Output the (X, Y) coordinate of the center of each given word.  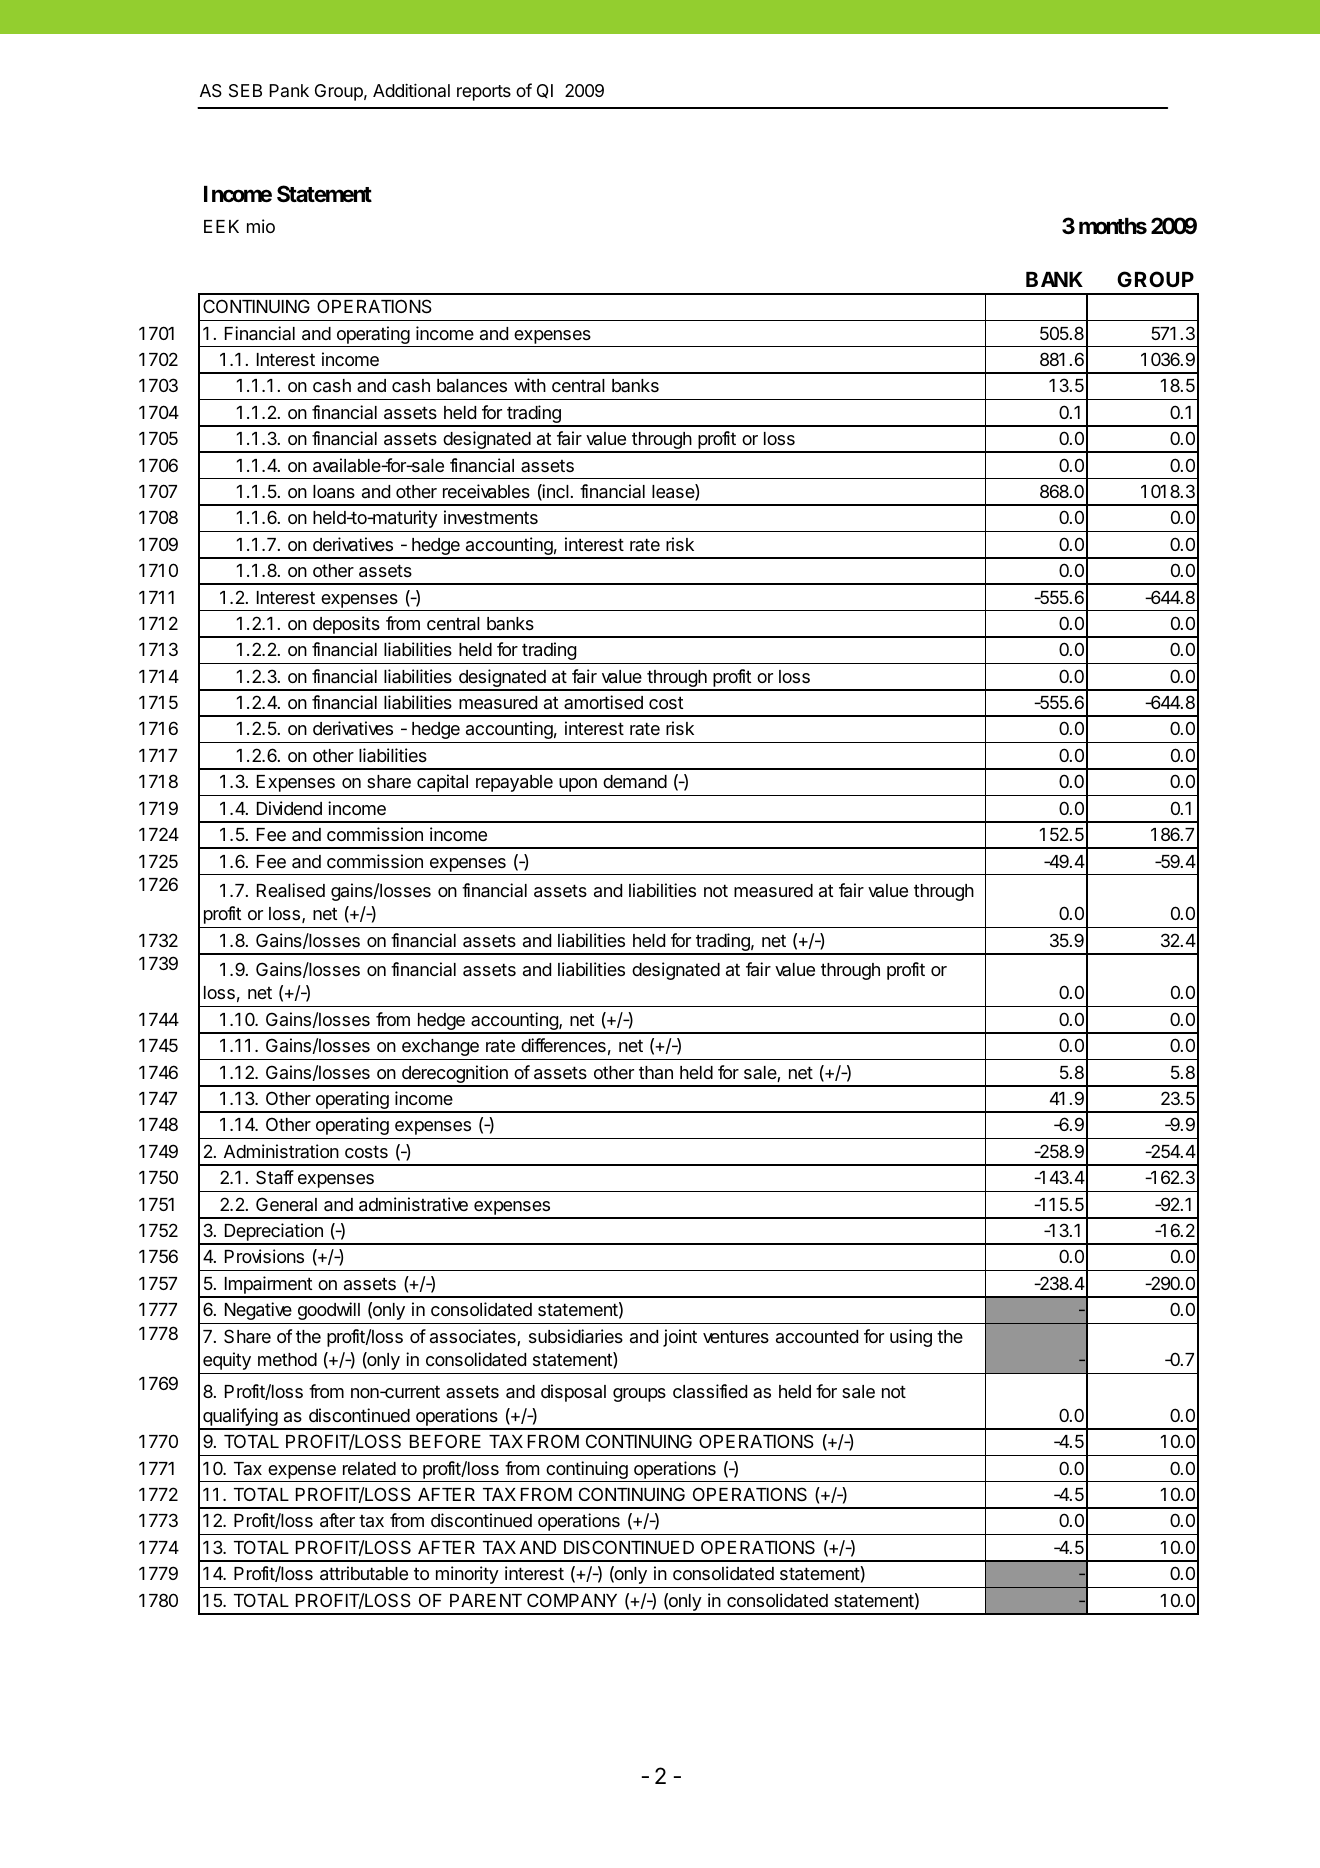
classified (710, 1391)
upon (578, 785)
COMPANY (572, 1600)
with (530, 385)
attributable (364, 1573)
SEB (245, 91)
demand (635, 782)
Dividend (289, 808)
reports (484, 93)
